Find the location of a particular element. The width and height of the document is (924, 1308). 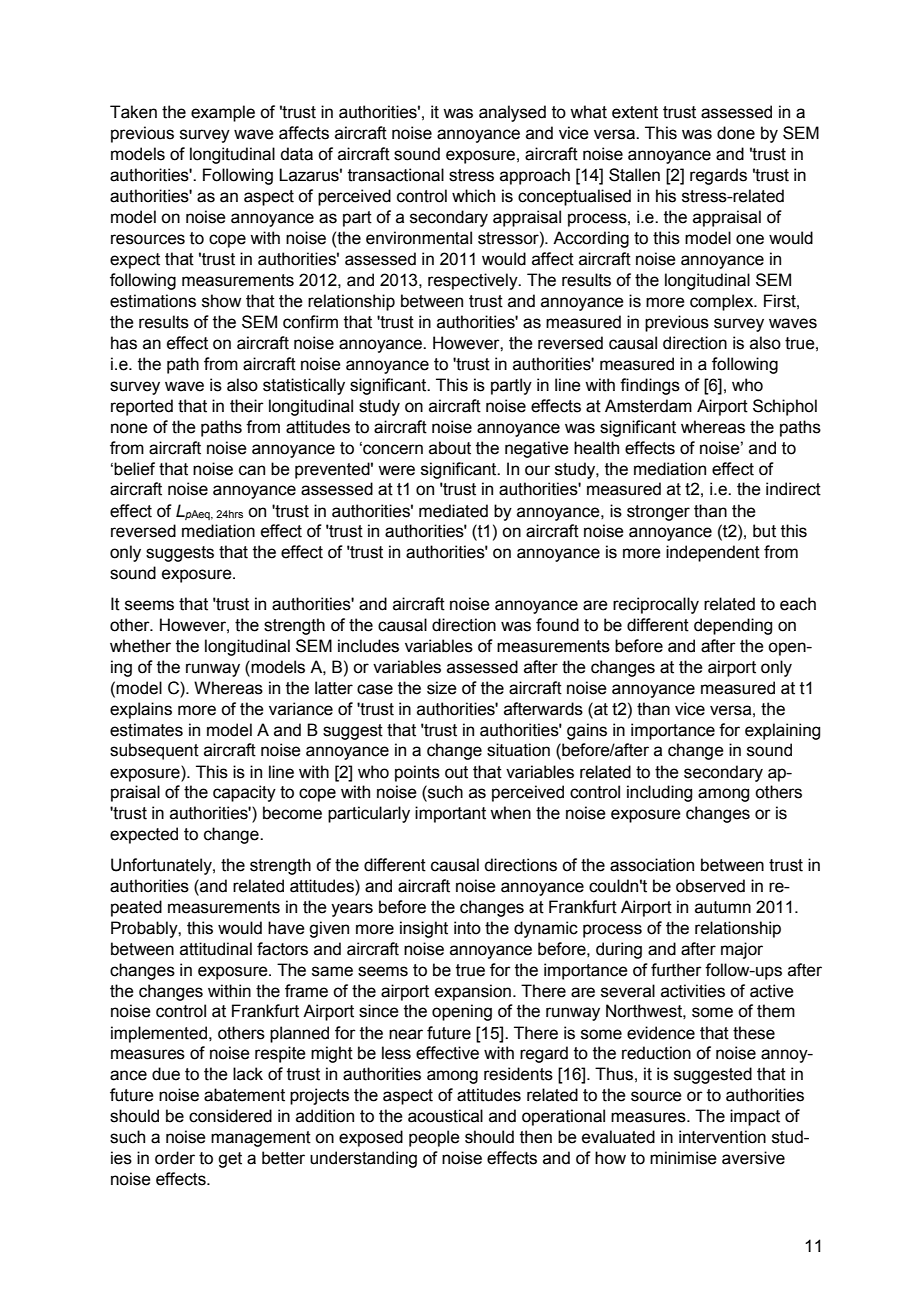

intervention is located at coordinates (722, 1137).
